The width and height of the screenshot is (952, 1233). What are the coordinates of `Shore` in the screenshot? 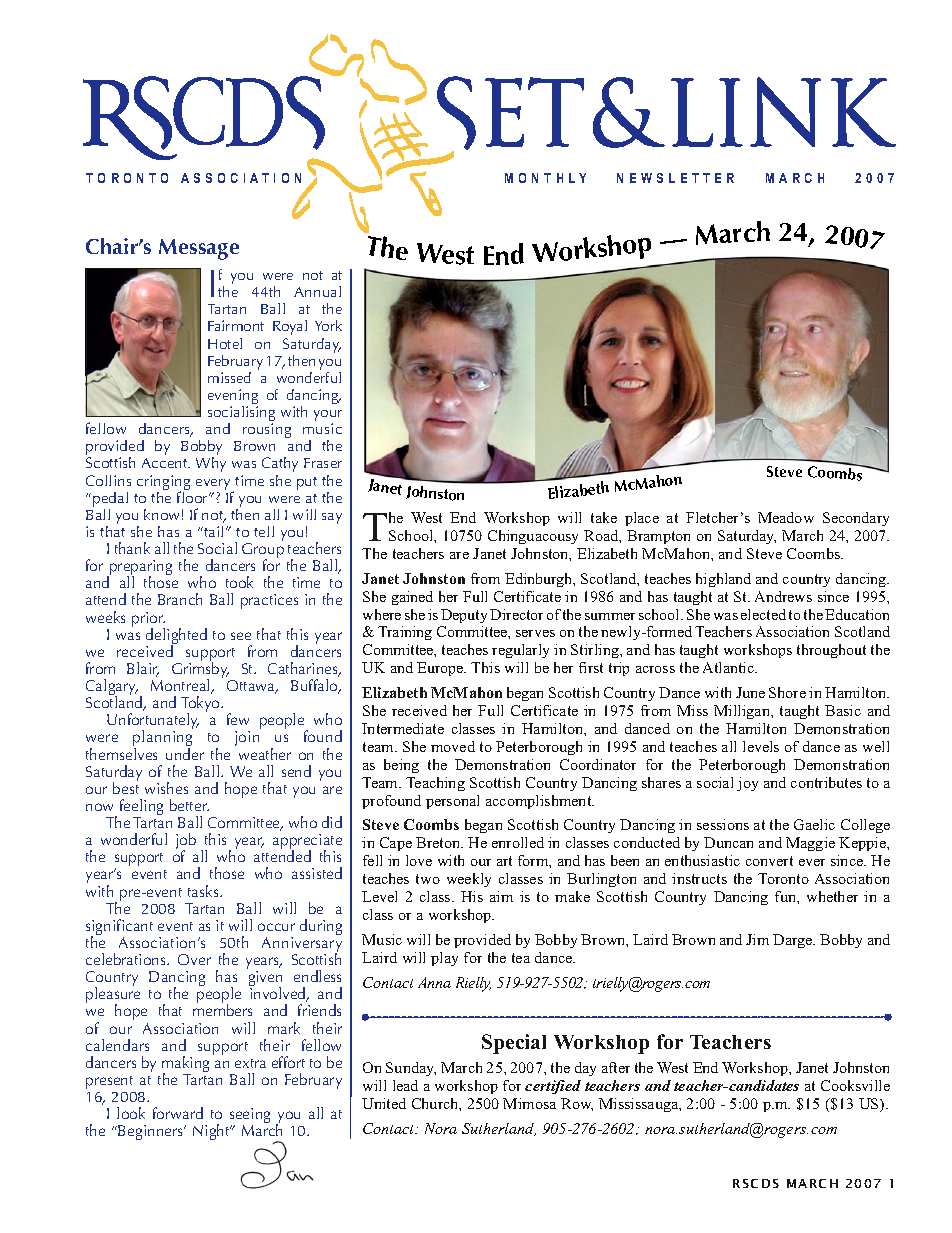 It's located at (787, 692).
